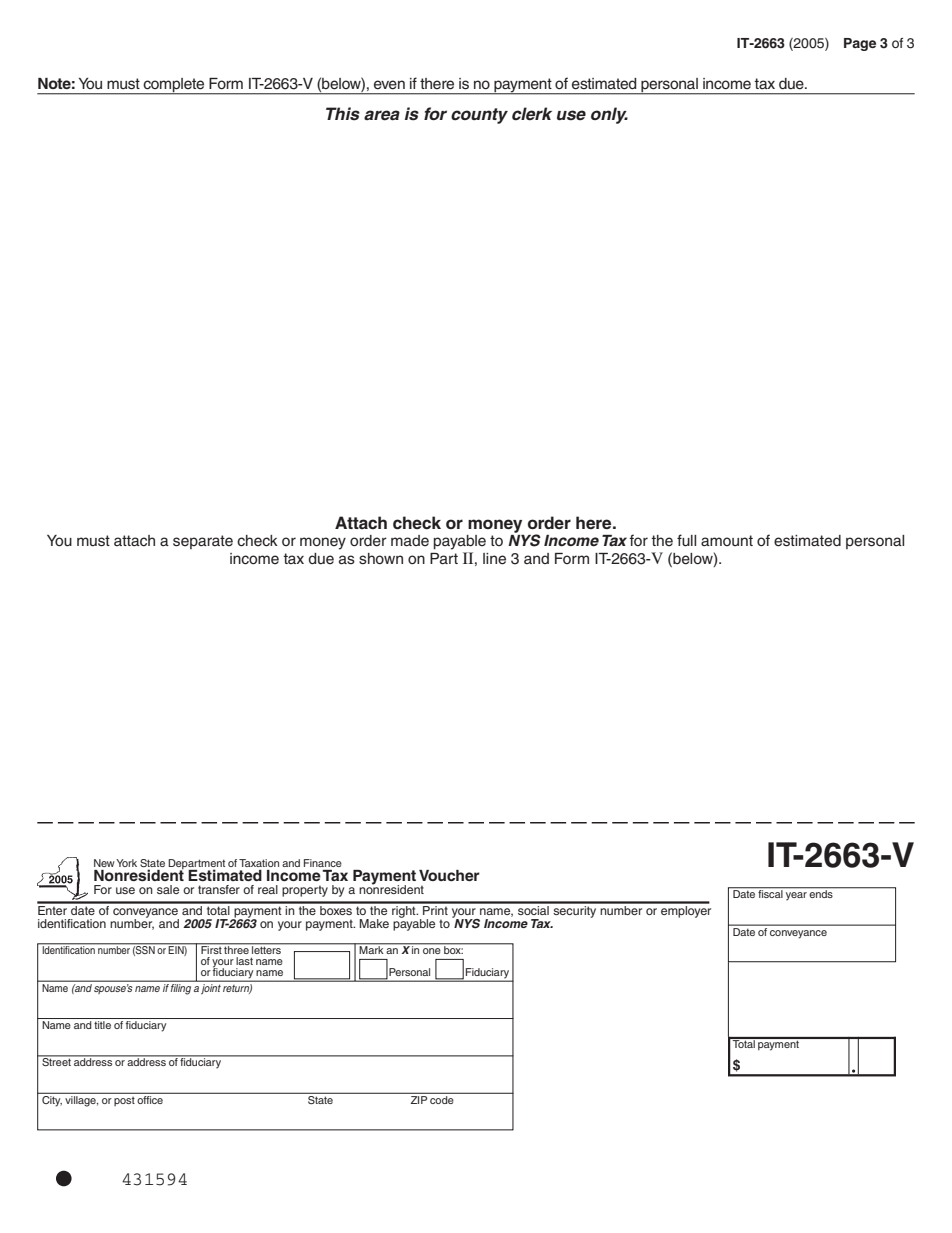 Image resolution: width=952 pixels, height=1233 pixels. I want to click on office, so click(150, 1098).
